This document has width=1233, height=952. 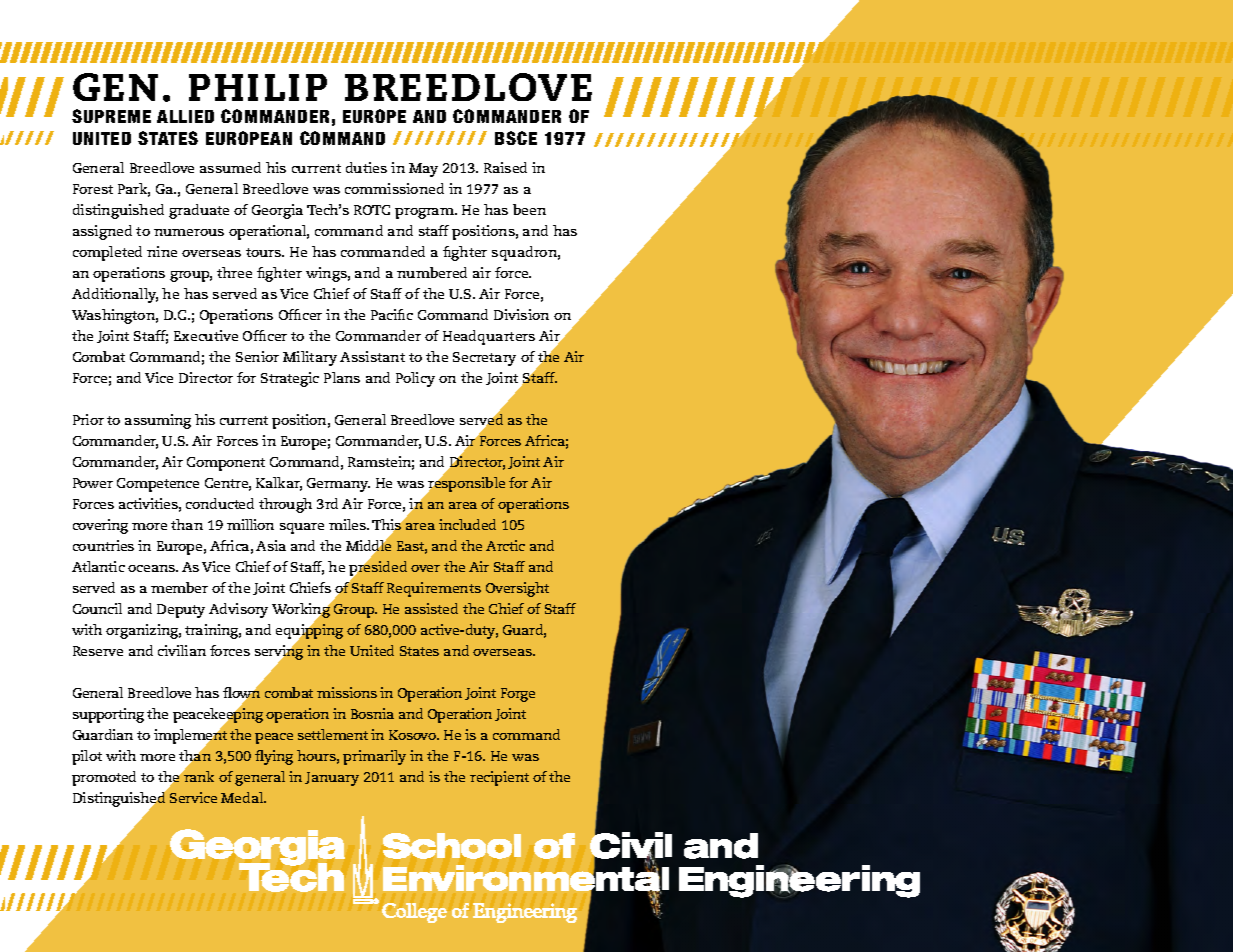 I want to click on square, so click(x=302, y=528).
